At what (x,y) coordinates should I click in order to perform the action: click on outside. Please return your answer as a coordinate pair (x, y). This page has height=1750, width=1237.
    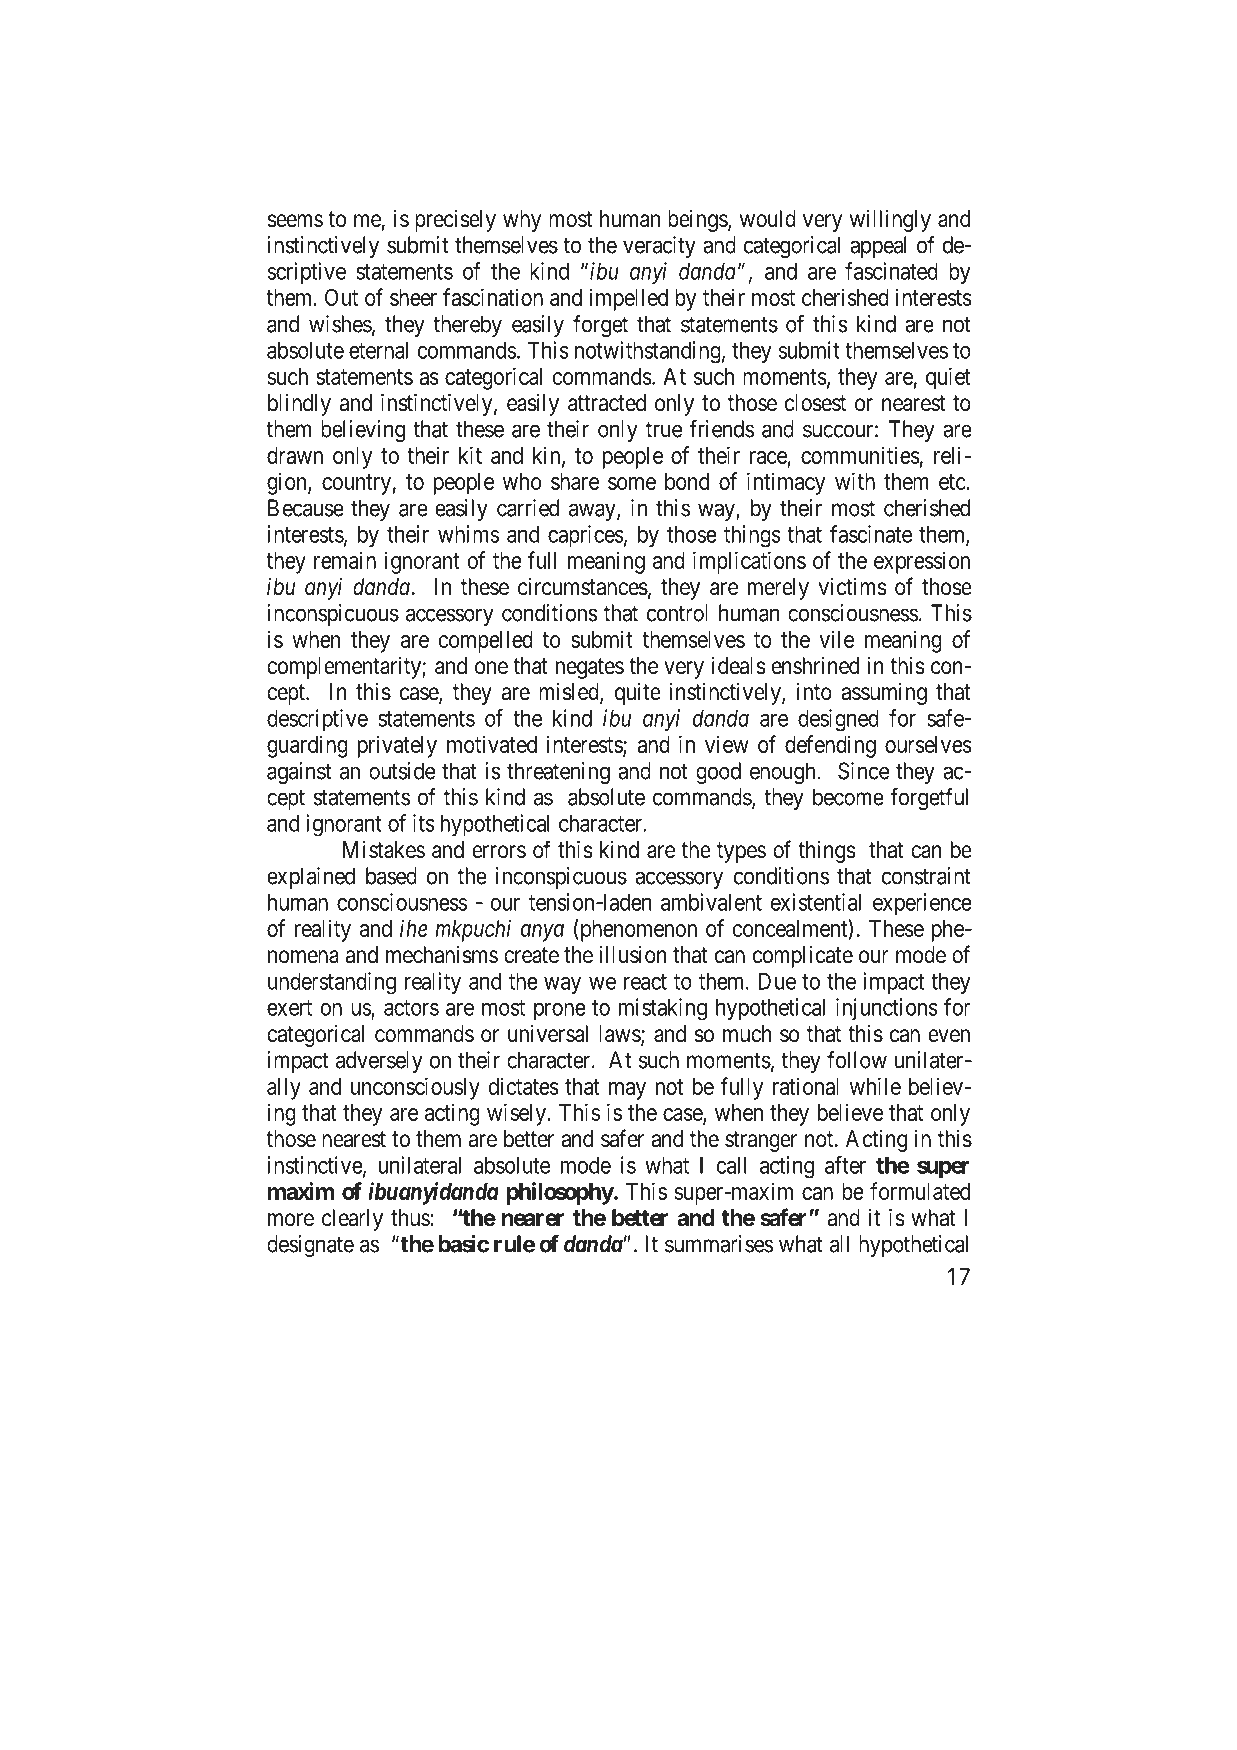
    Looking at the image, I should click on (402, 771).
